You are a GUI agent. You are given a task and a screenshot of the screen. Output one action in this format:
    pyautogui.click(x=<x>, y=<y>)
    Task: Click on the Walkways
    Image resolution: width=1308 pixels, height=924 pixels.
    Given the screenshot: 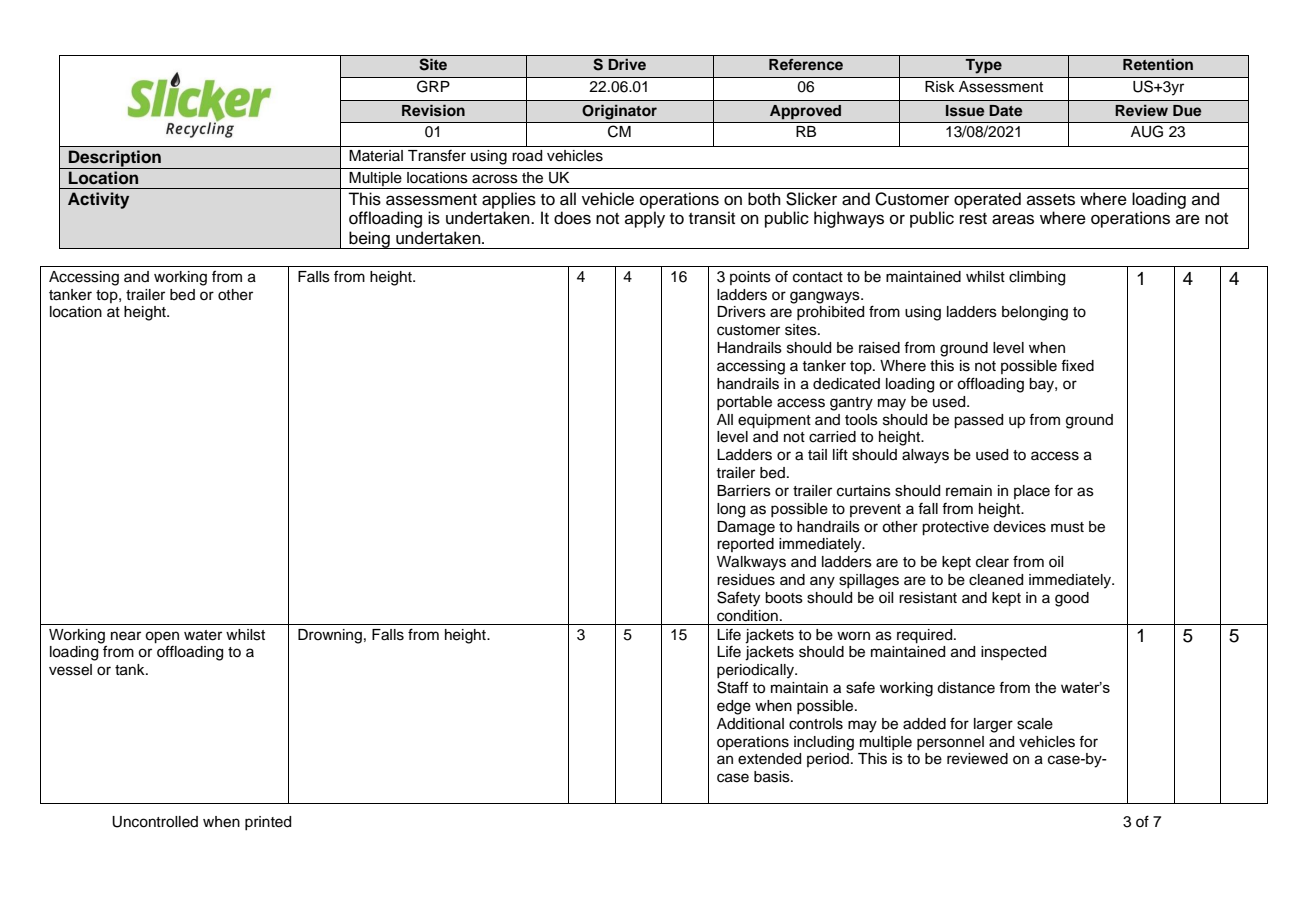 What is the action you would take?
    pyautogui.click(x=751, y=563)
